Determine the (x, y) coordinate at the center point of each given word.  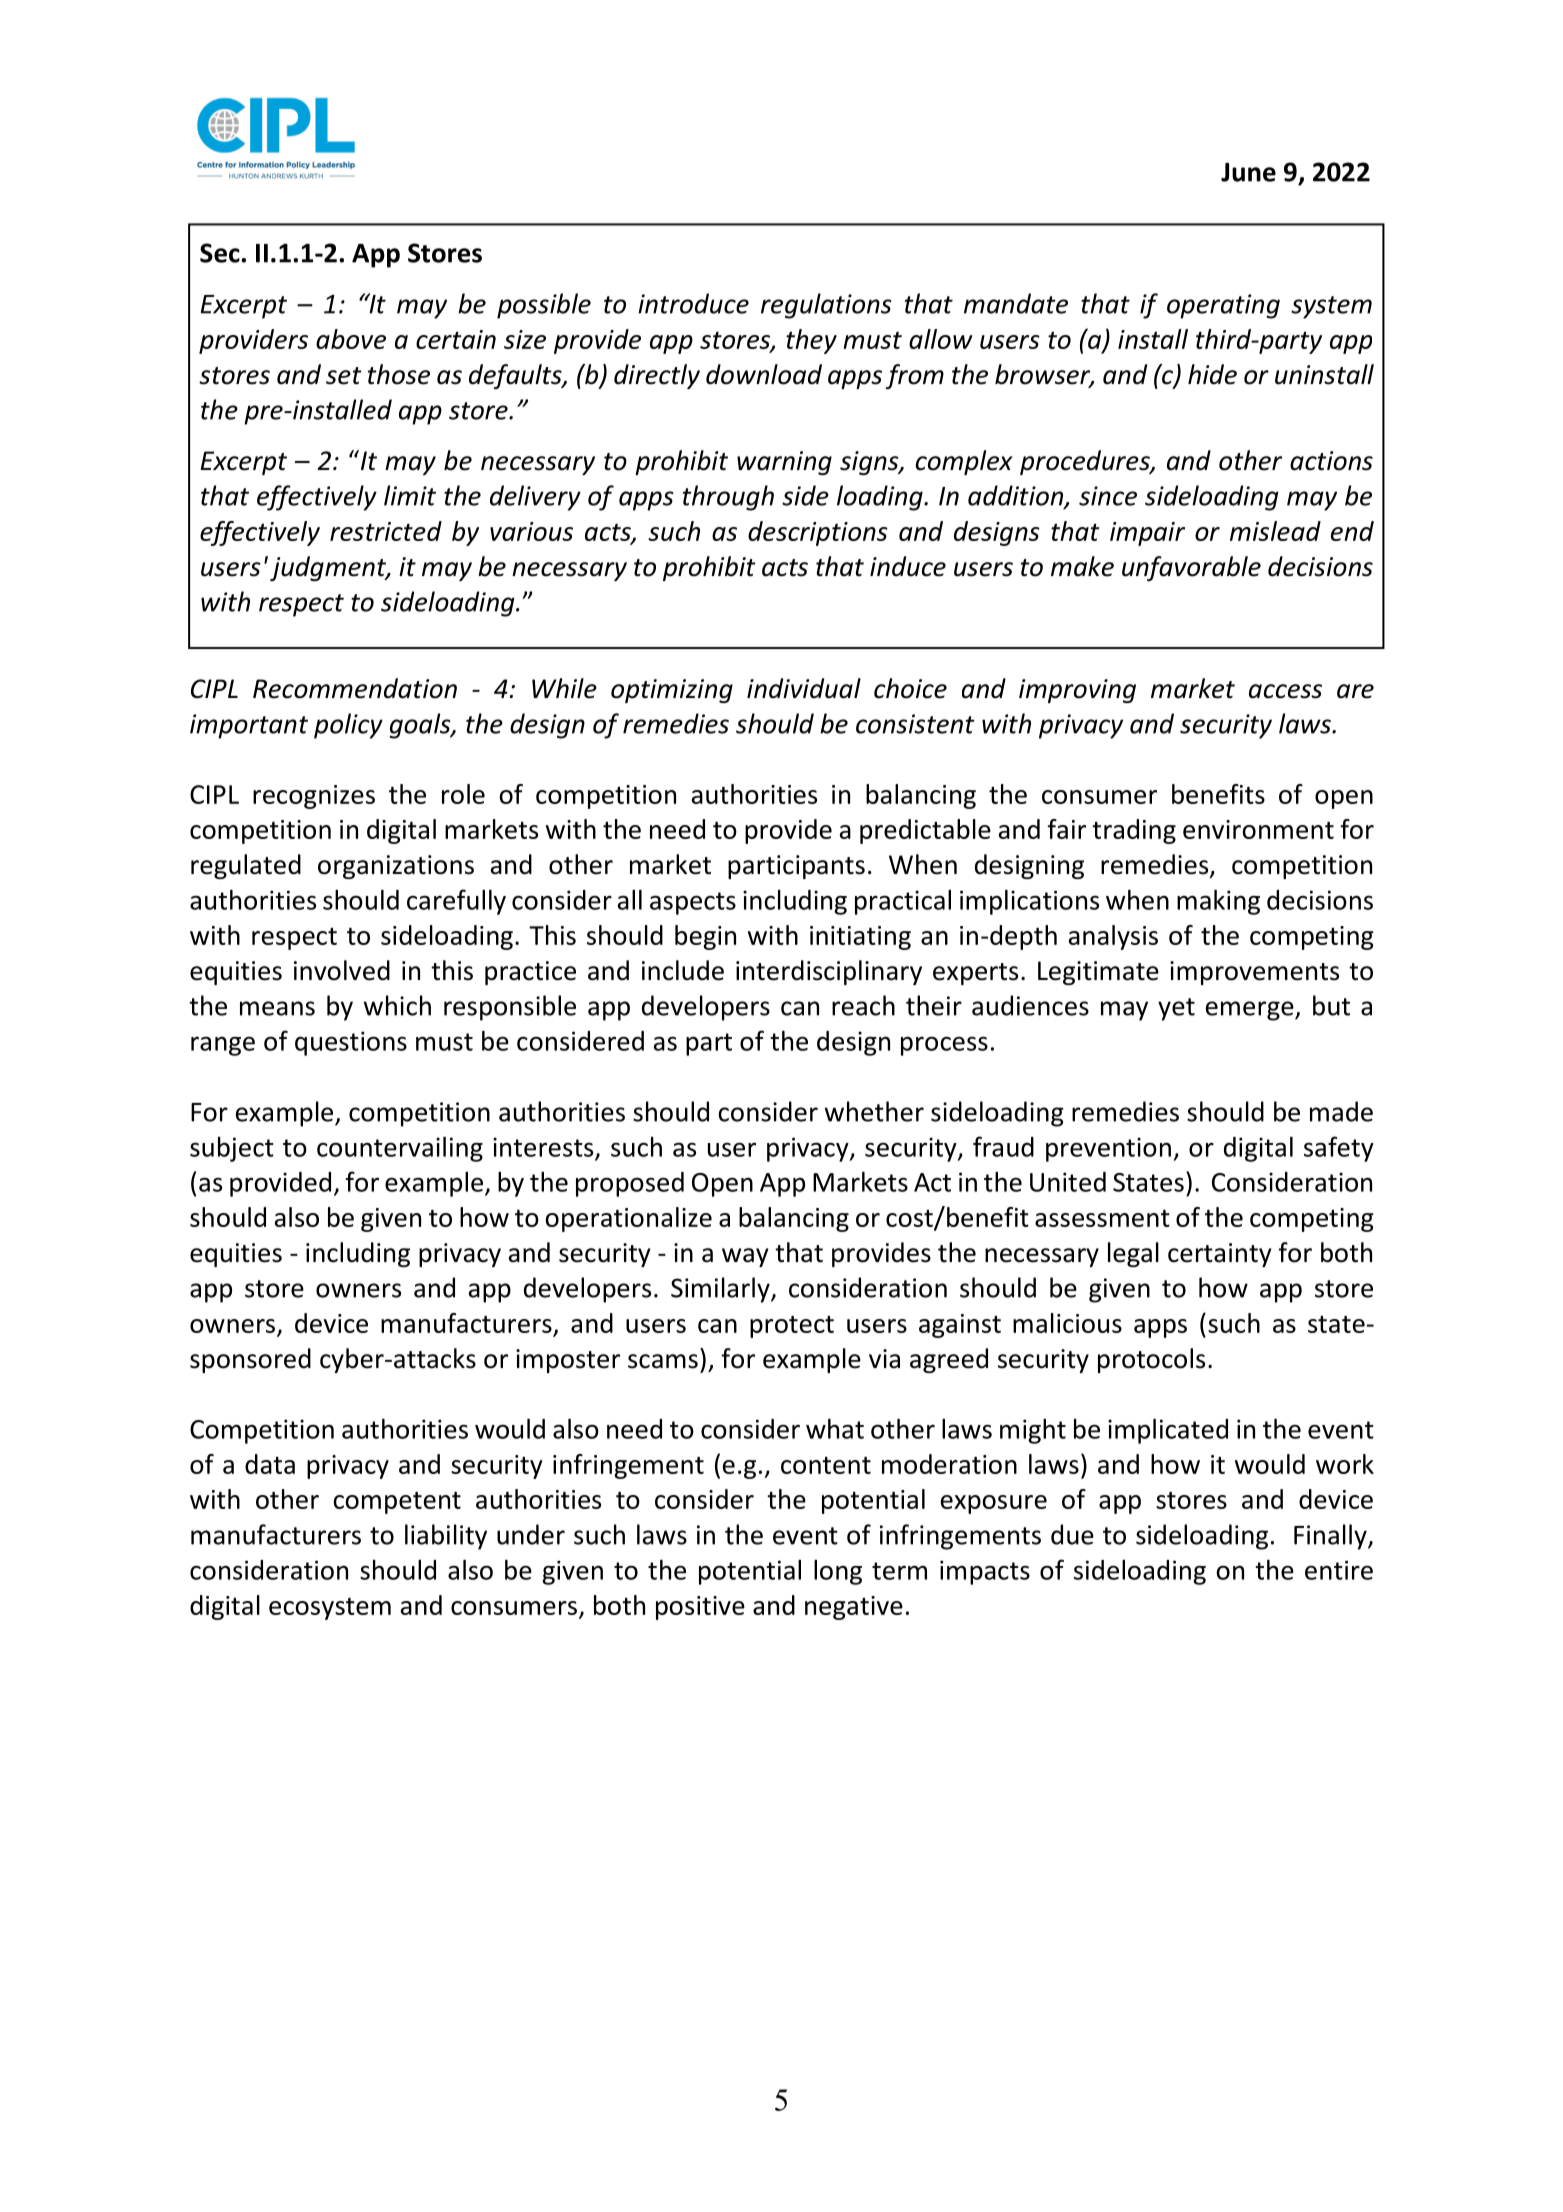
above (351, 339)
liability (446, 1537)
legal (1133, 1254)
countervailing (400, 1149)
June (1248, 172)
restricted (386, 531)
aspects (693, 903)
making (1218, 902)
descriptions (818, 533)
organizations (396, 867)
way (745, 1257)
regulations (826, 306)
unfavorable (1191, 568)
